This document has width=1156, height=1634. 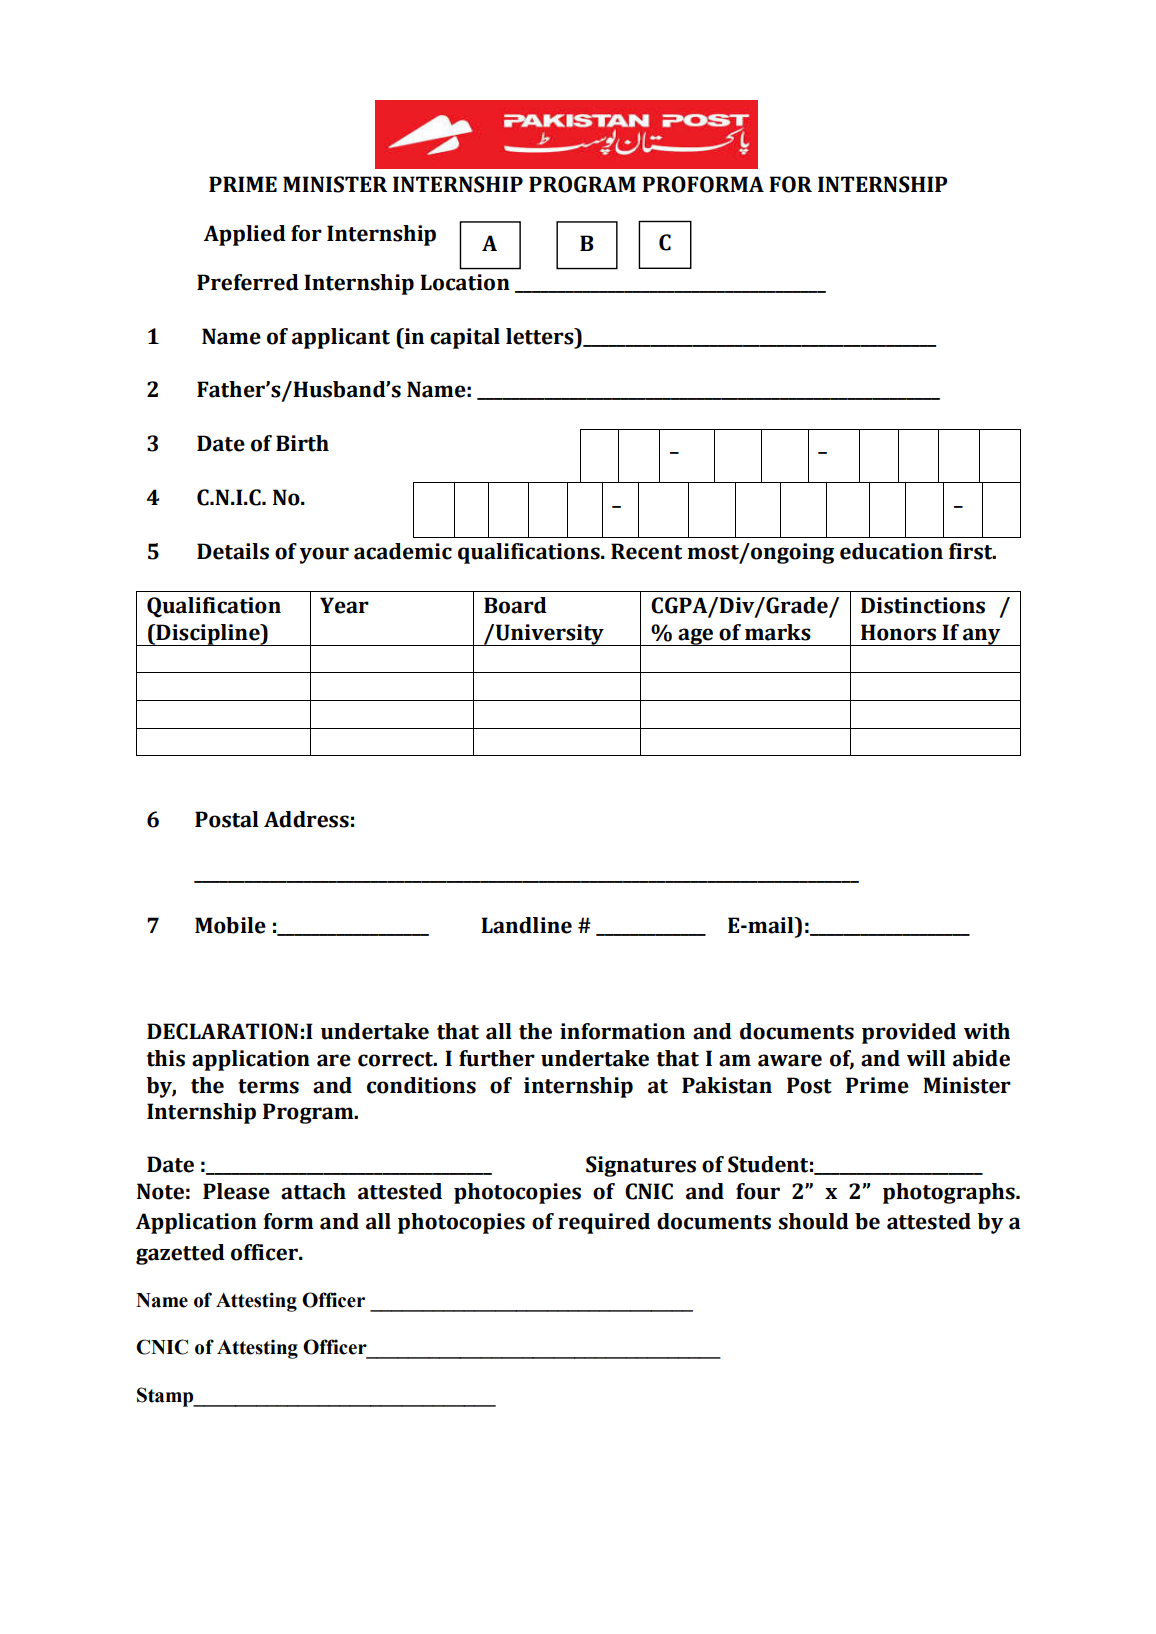 I want to click on education, so click(x=891, y=551).
